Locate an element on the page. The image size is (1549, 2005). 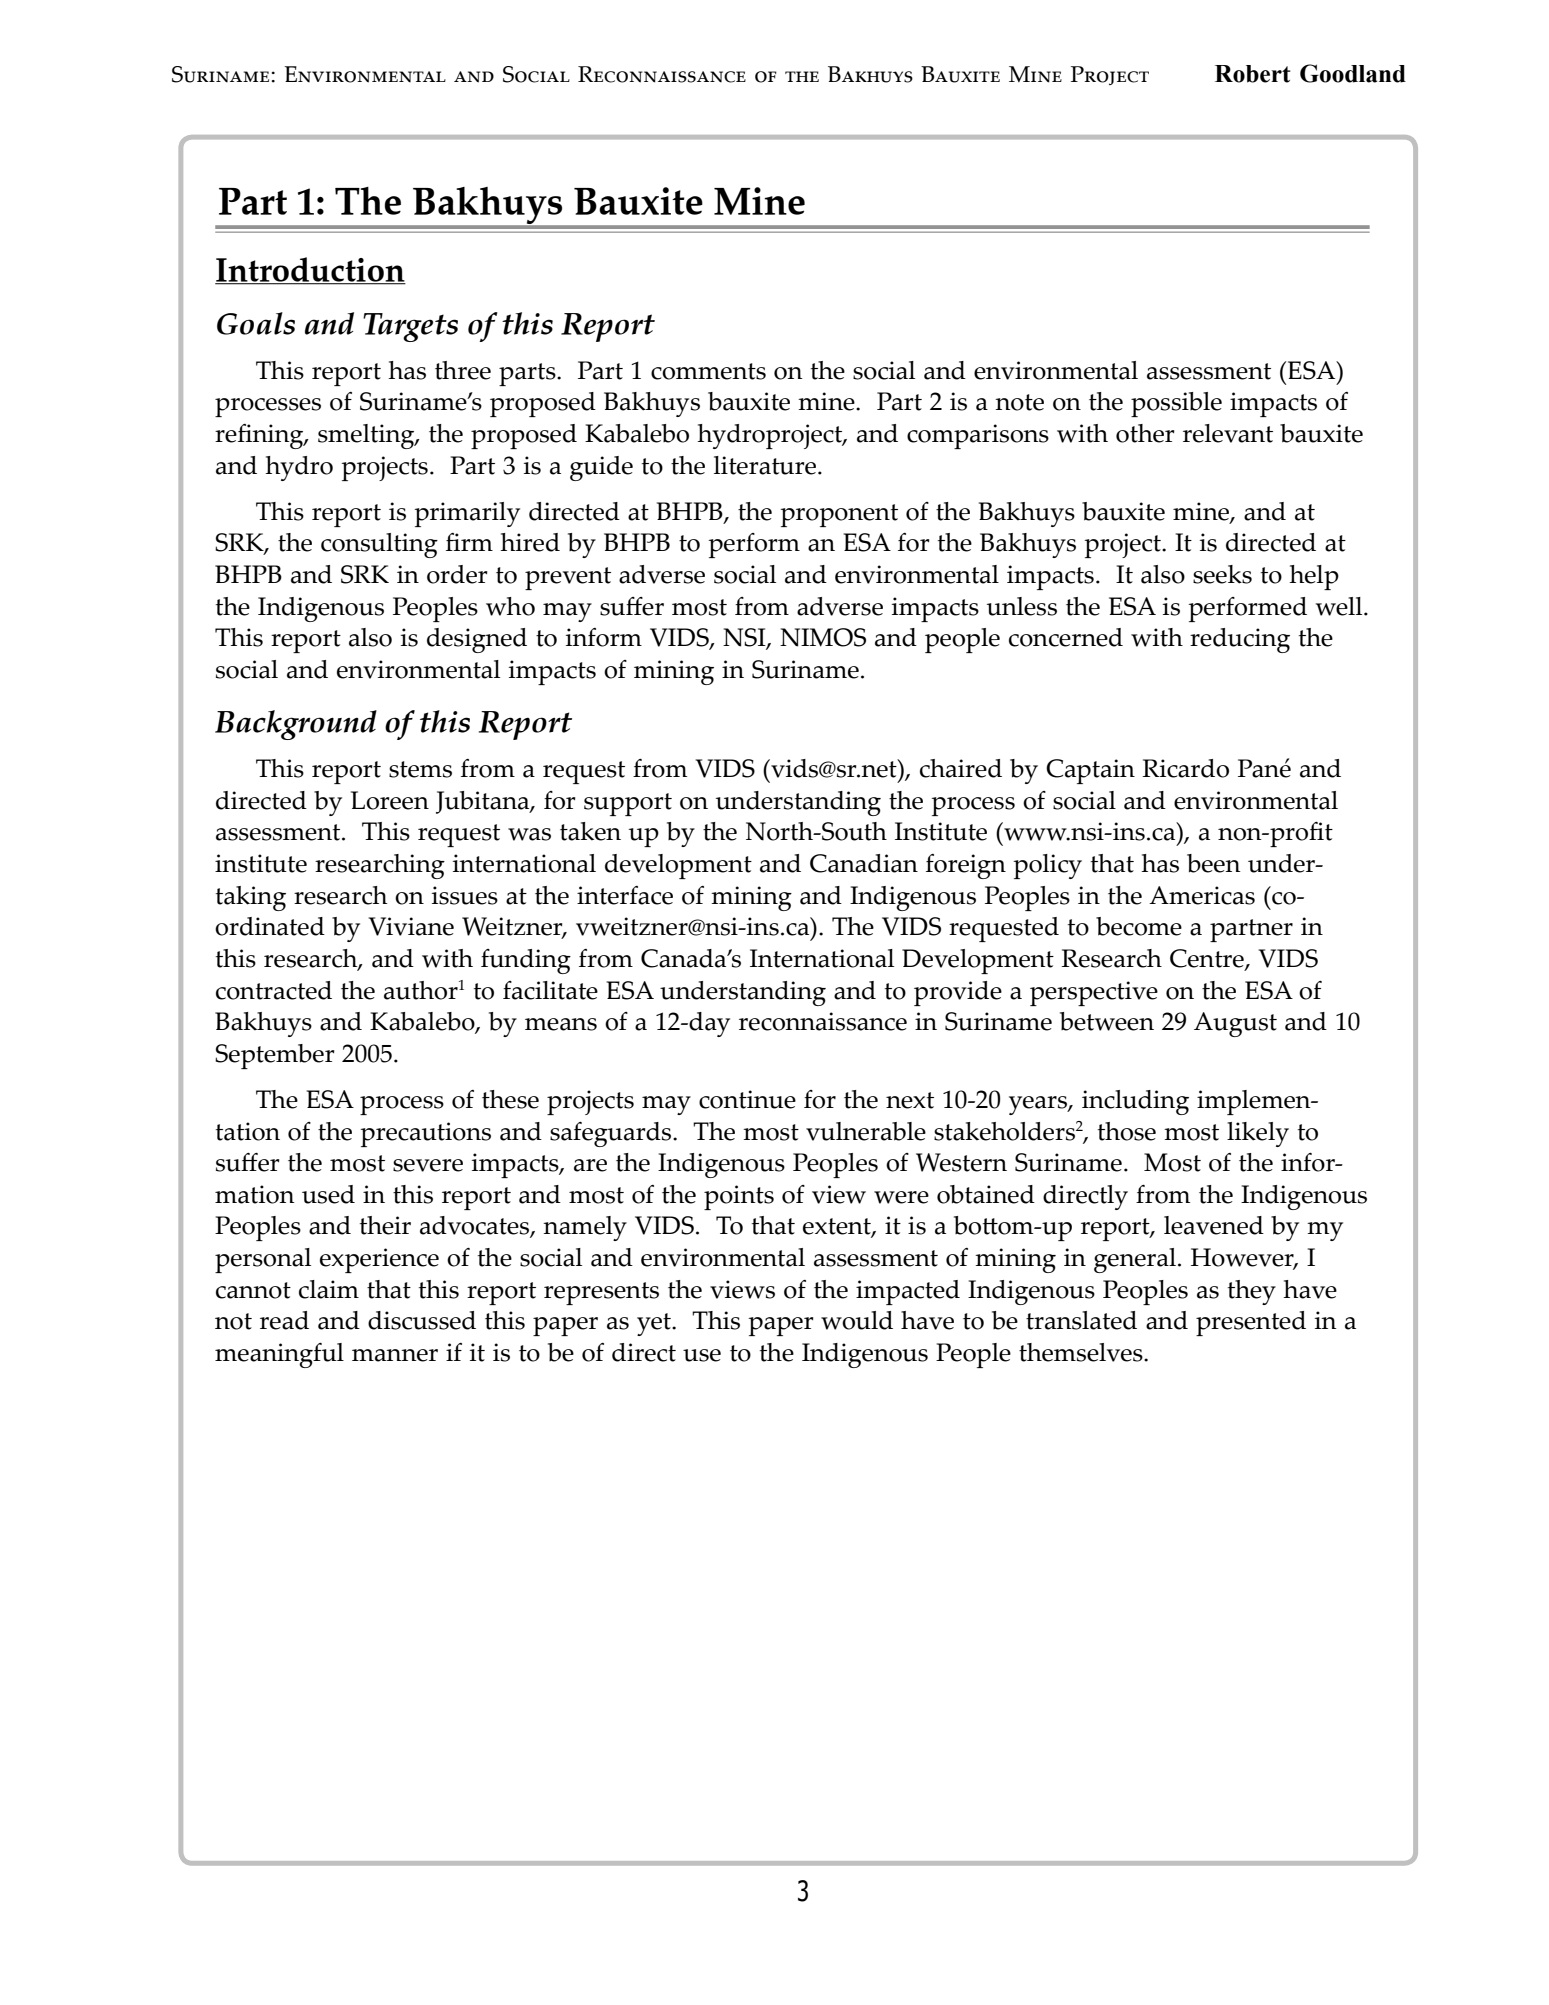
Ricardo is located at coordinates (1185, 768).
